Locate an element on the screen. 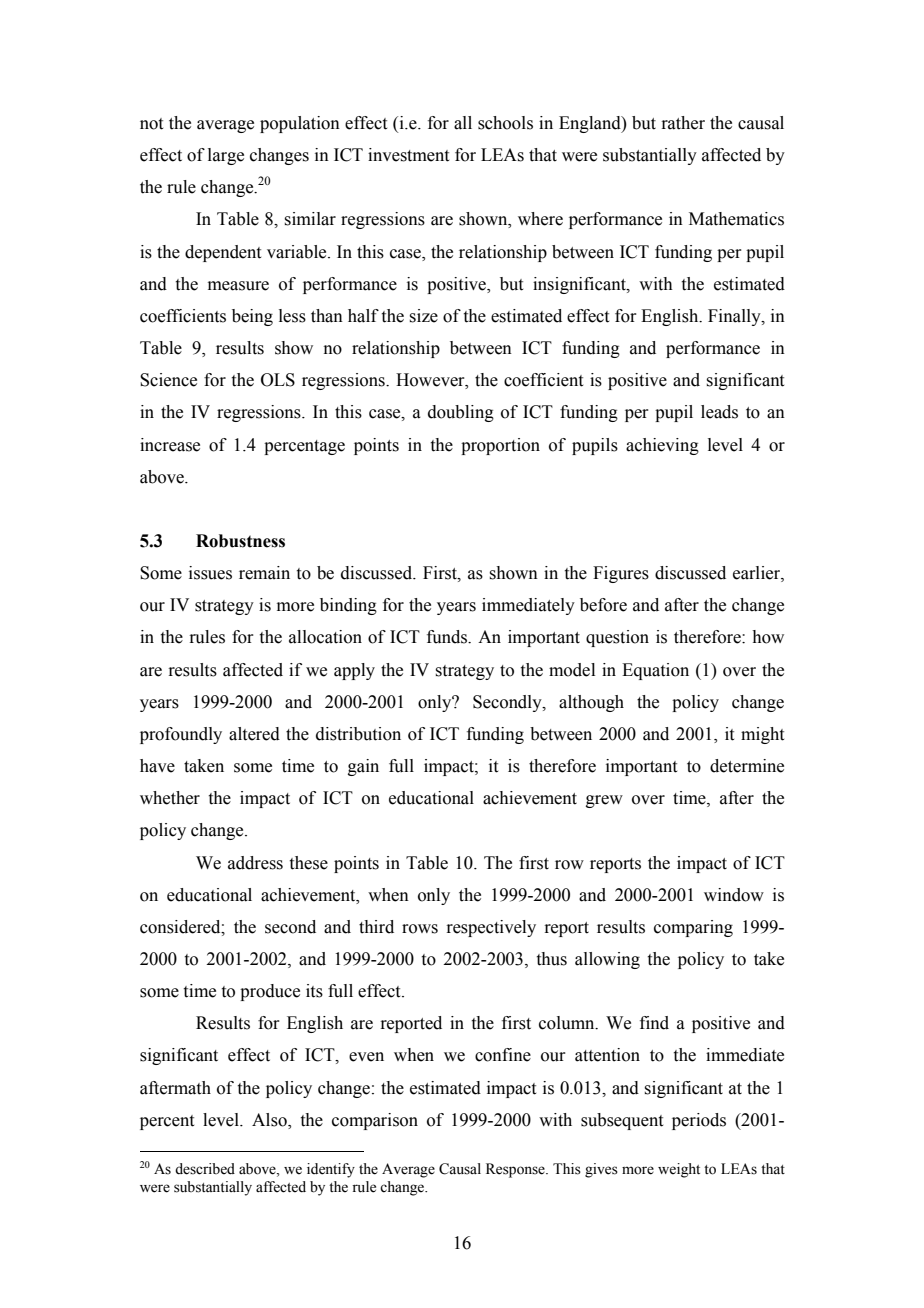 This screenshot has height=1308, width=924. Science is located at coordinates (168, 380).
